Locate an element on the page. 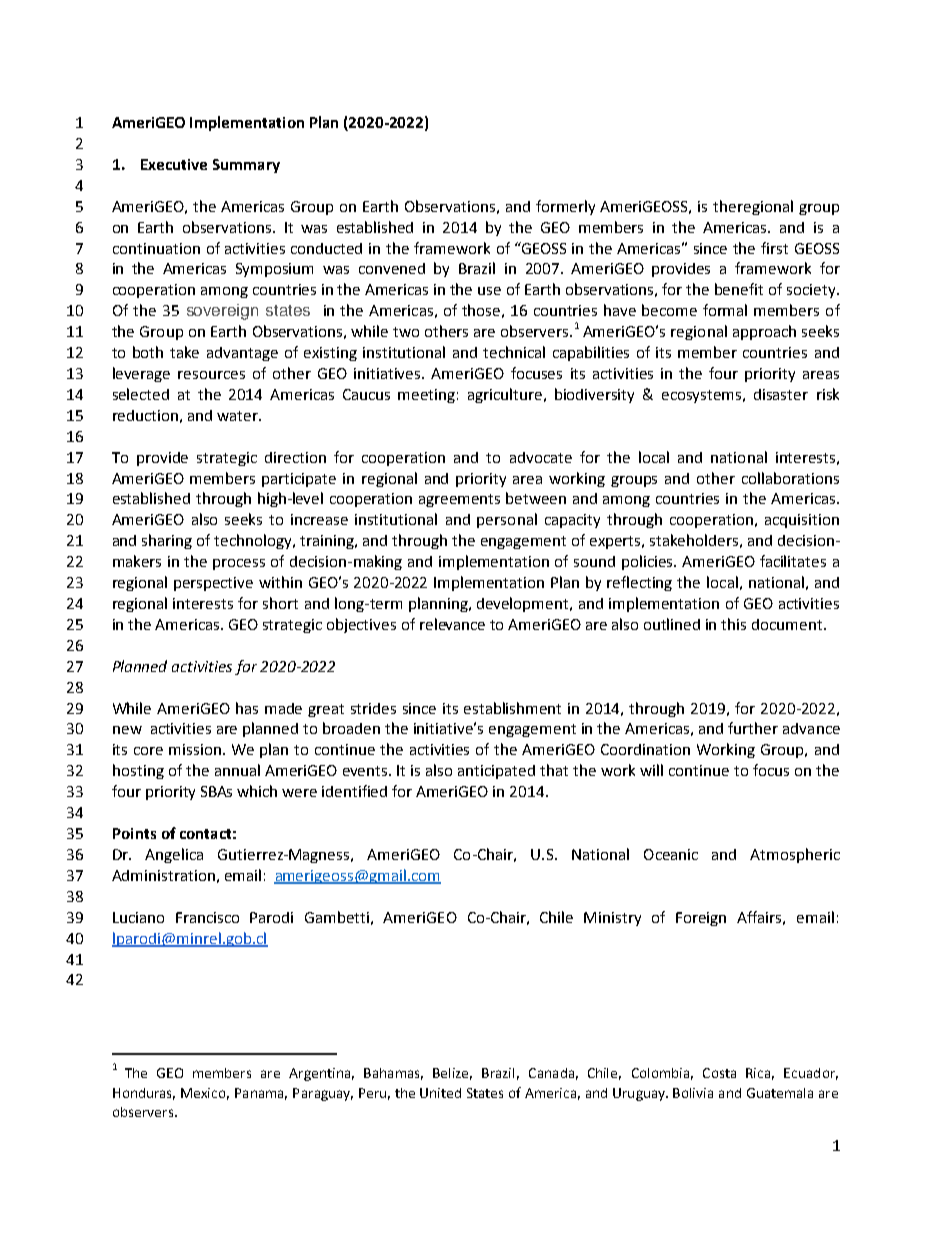 This image has height=1233, width=952. Costa is located at coordinates (719, 1073).
